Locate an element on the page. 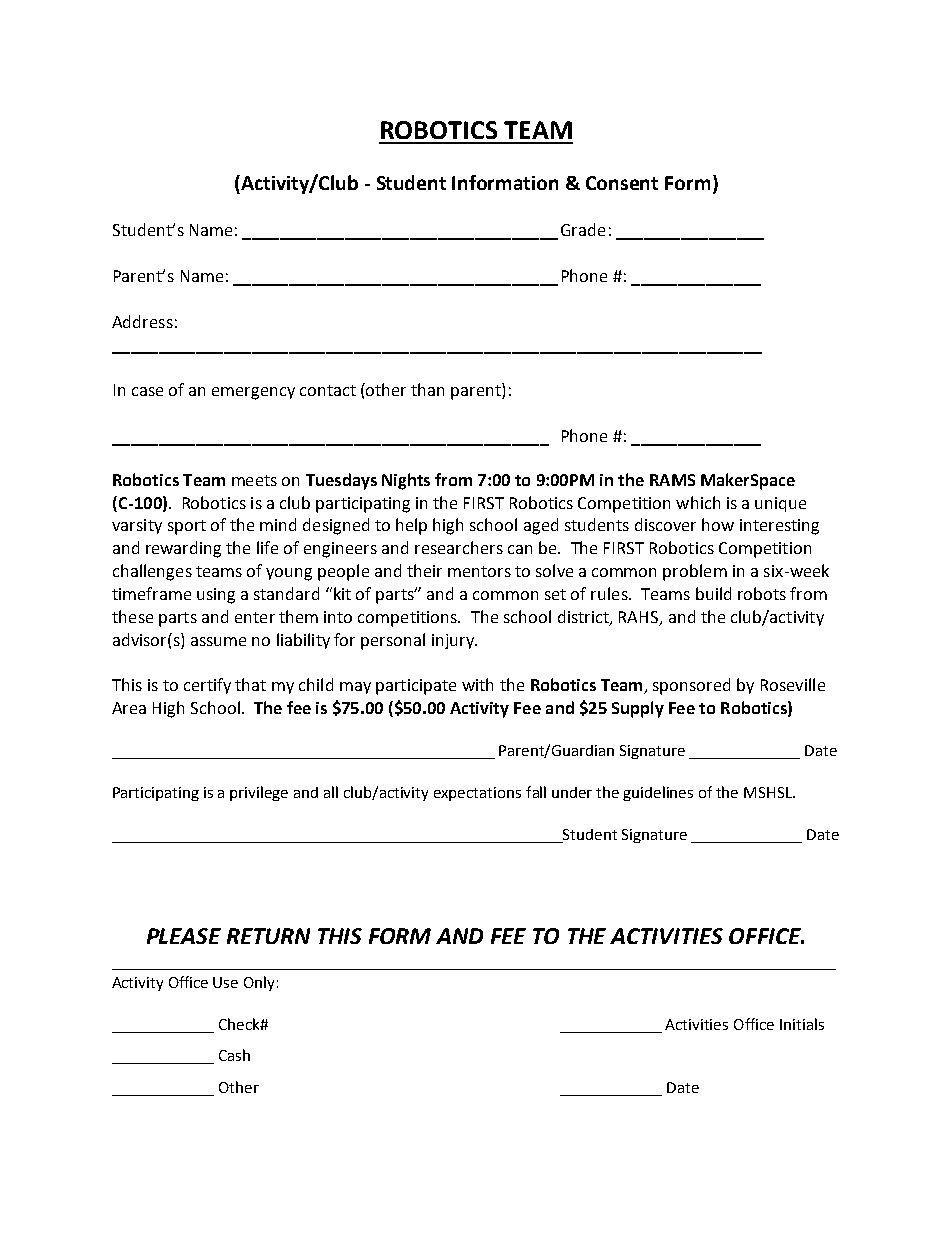 The image size is (952, 1233). guidelines is located at coordinates (658, 793).
